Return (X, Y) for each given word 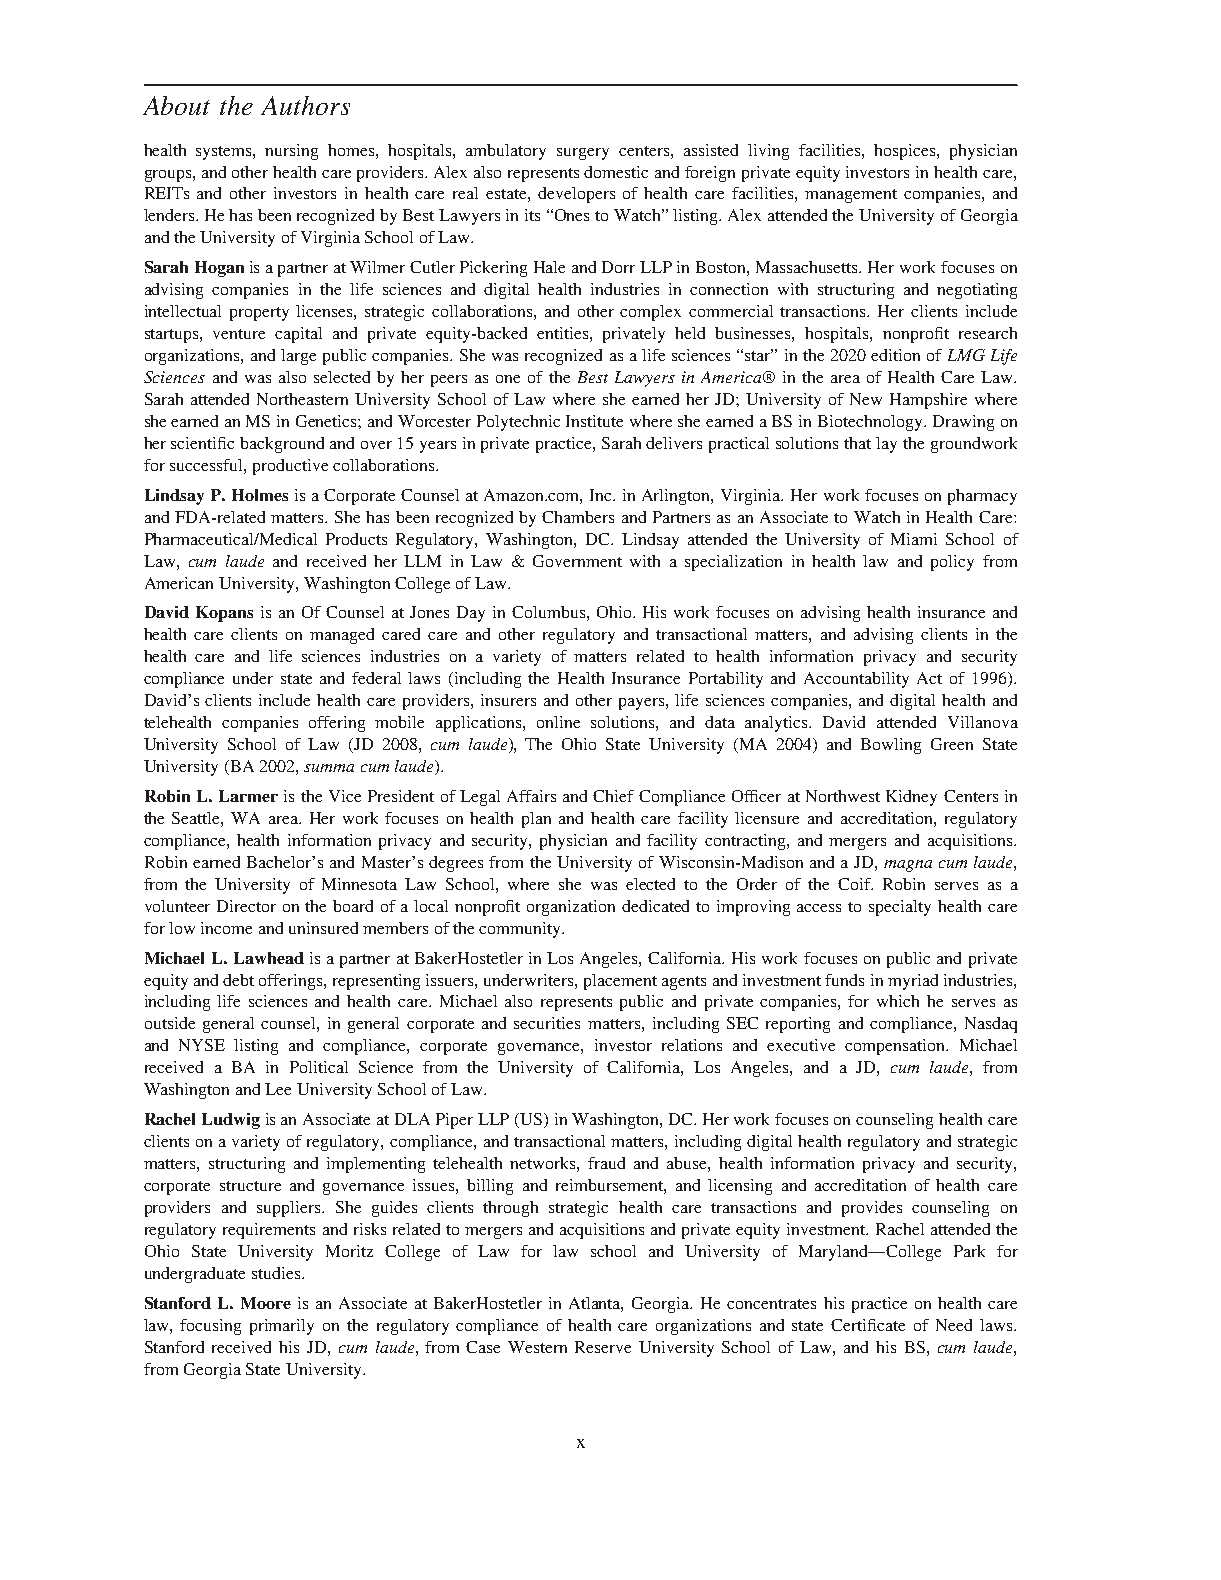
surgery (583, 154)
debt (238, 980)
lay (886, 445)
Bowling (891, 746)
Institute (594, 421)
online (558, 722)
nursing (291, 152)
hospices (904, 152)
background (282, 445)
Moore (266, 1303)
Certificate (868, 1325)
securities (547, 1023)
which (898, 1001)
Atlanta (596, 1304)
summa (329, 768)
